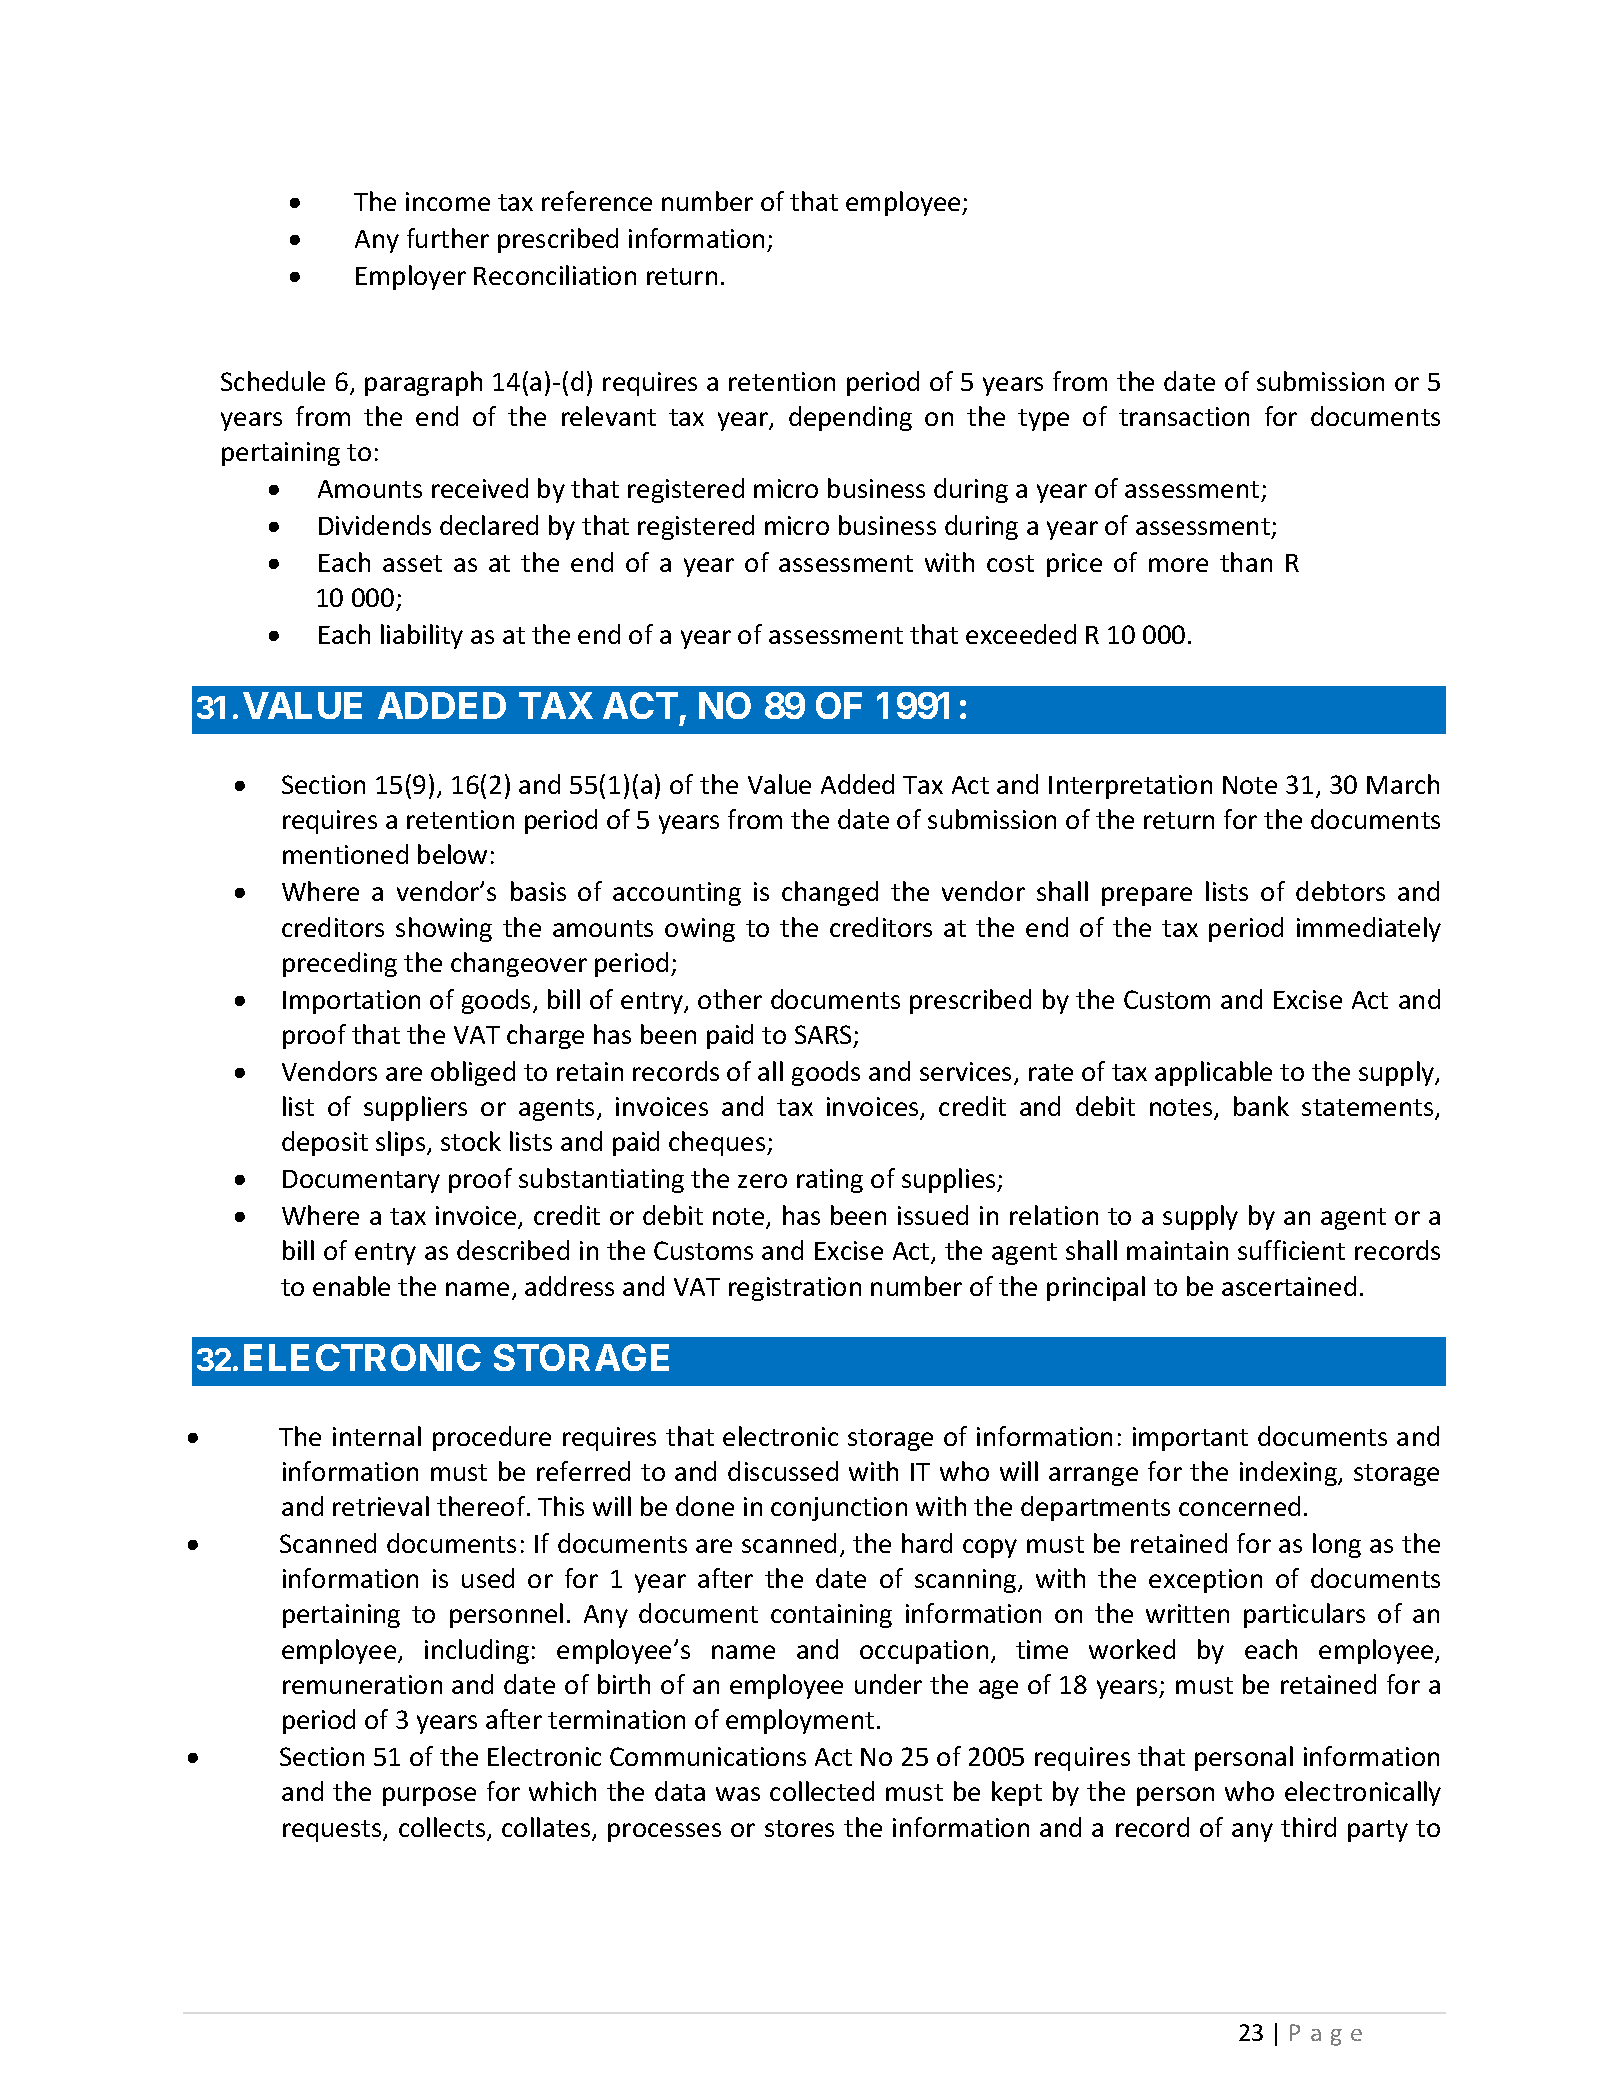  I want to click on ascertained, so click(1289, 1286).
